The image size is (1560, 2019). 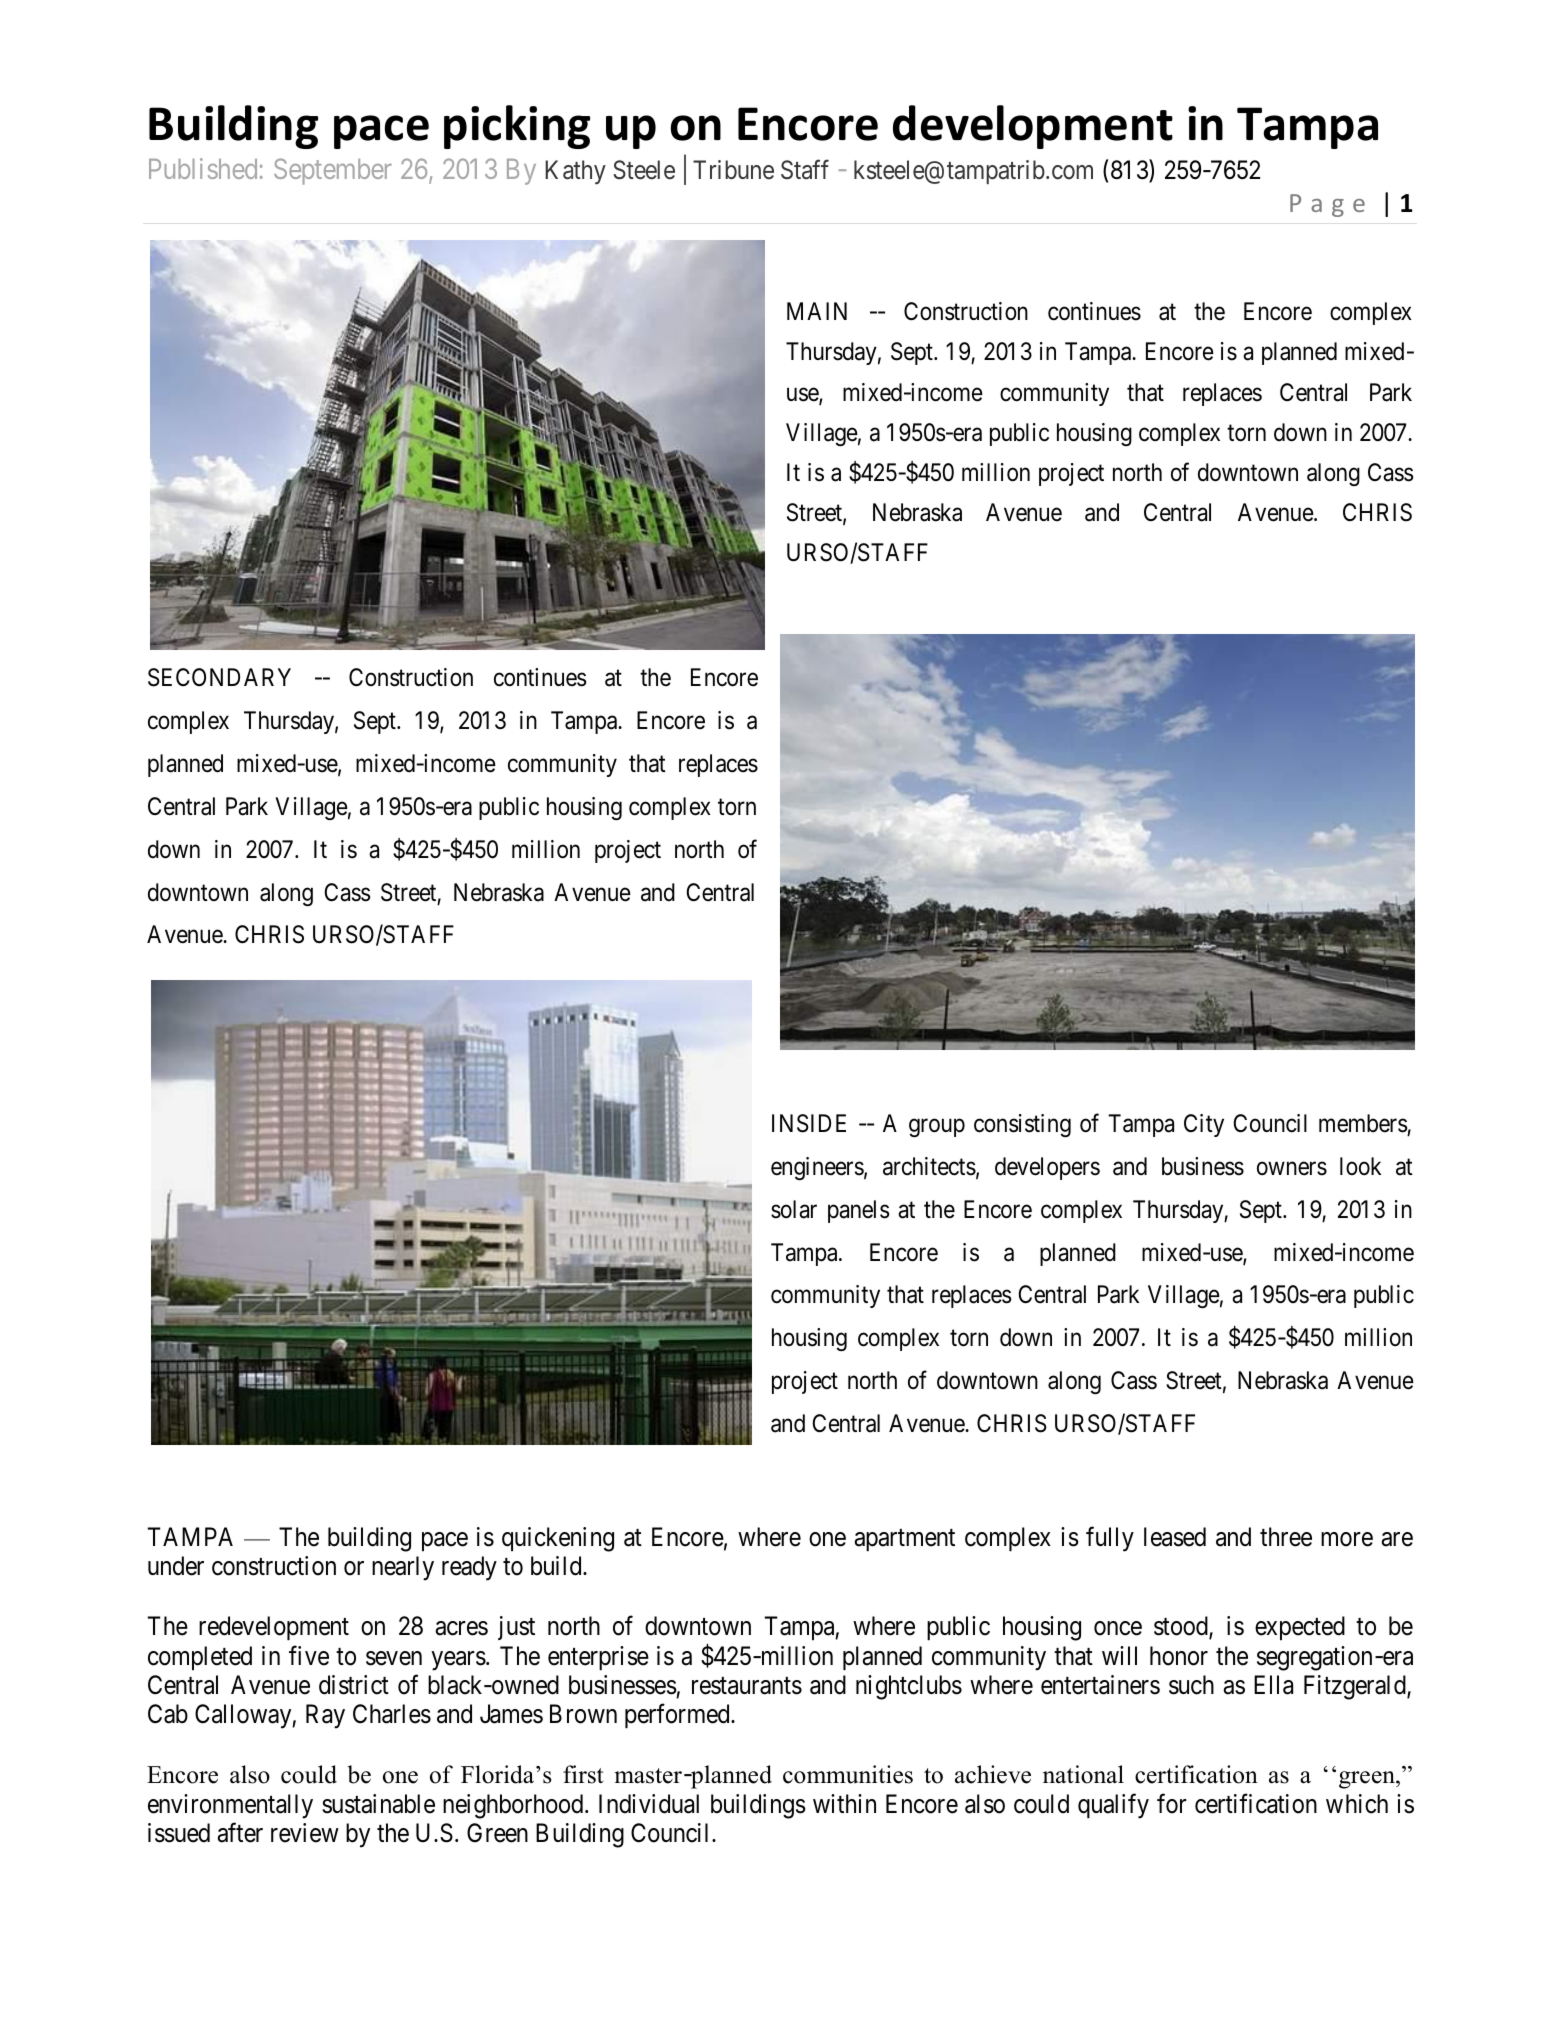 I want to click on INSIDE, so click(x=809, y=1123).
